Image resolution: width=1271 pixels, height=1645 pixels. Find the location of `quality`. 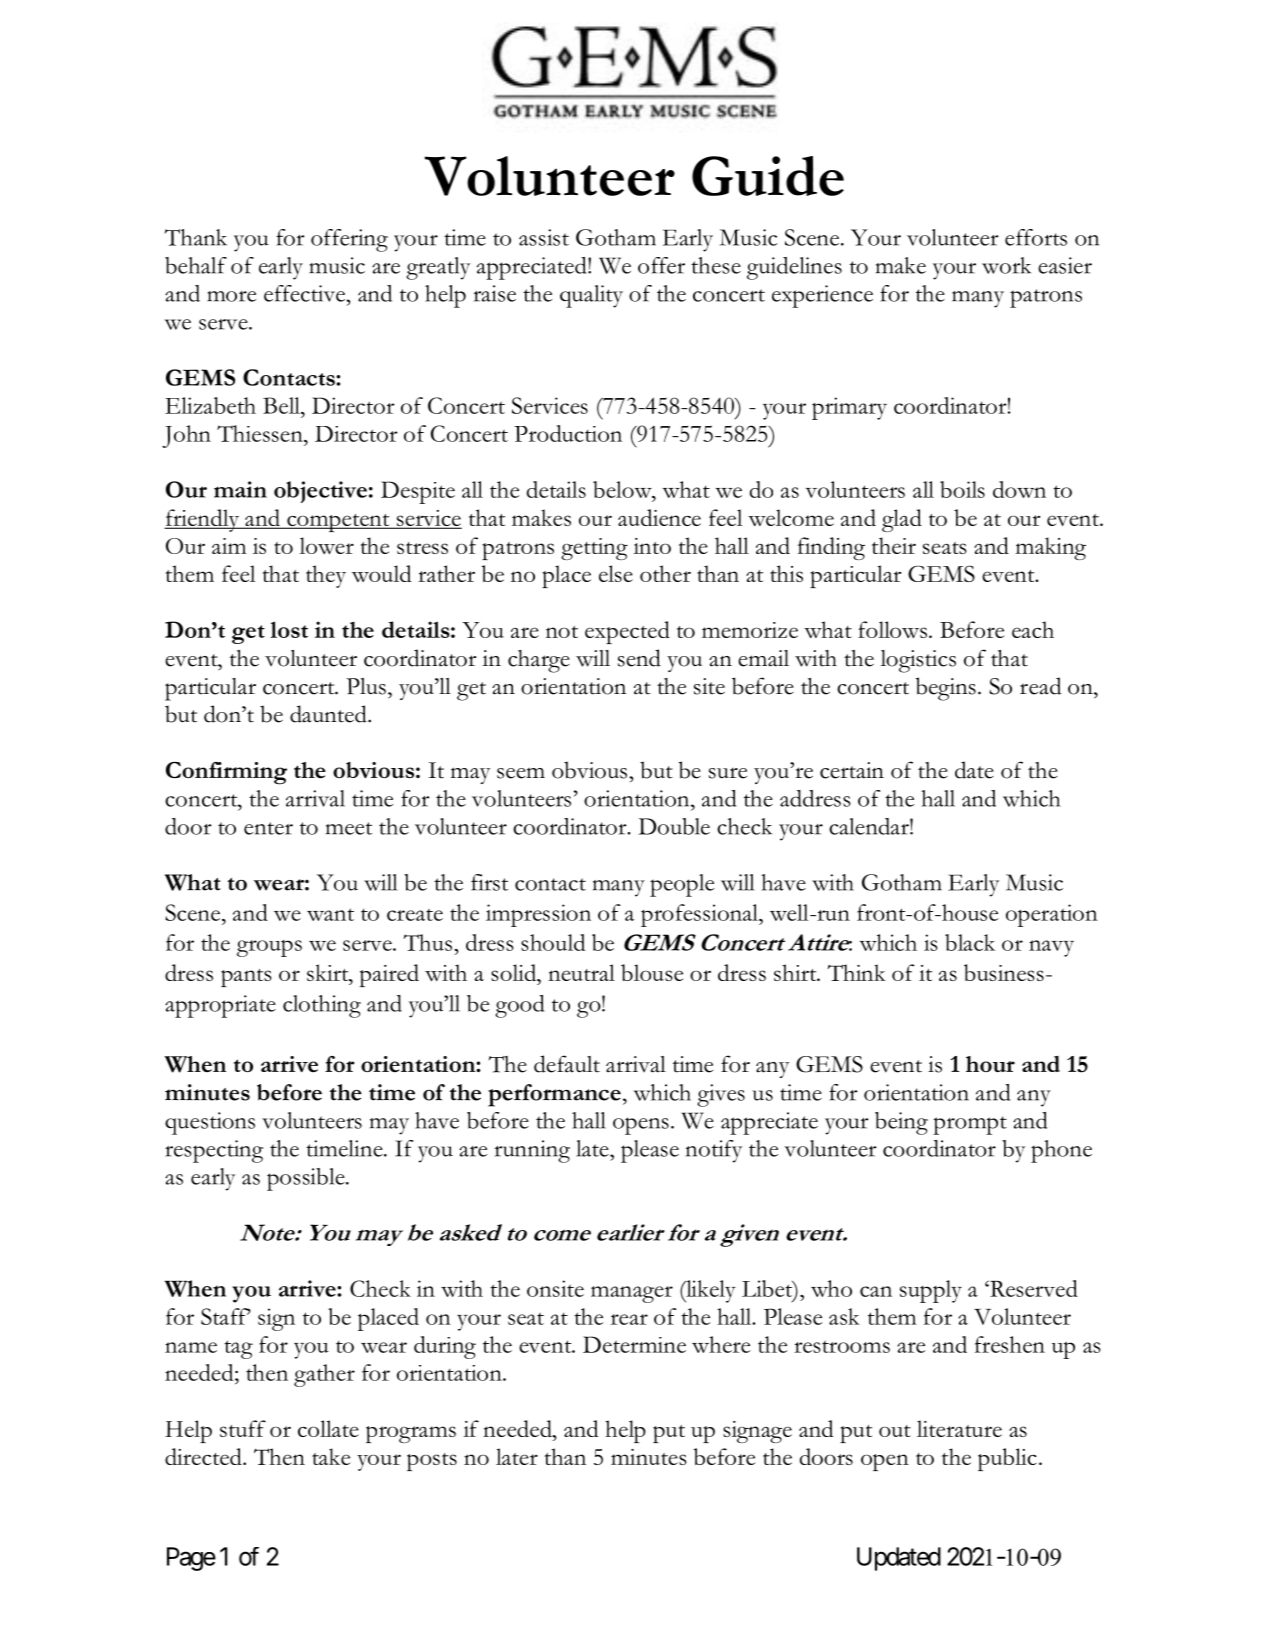

quality is located at coordinates (591, 296).
